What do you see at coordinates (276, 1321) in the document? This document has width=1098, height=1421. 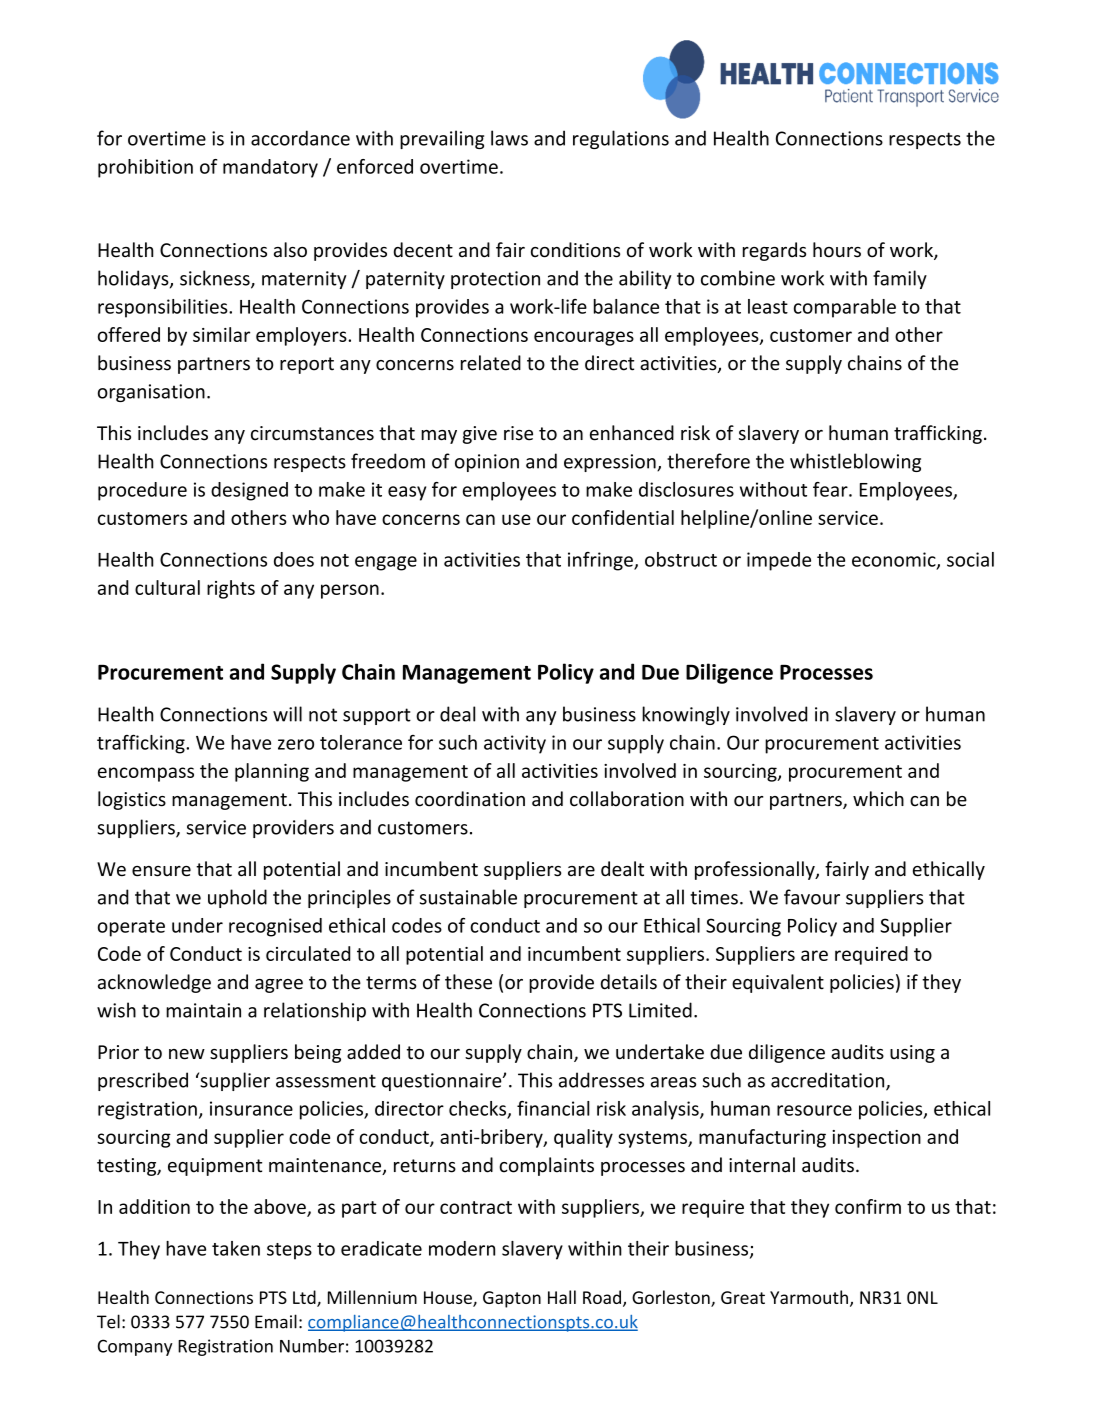 I see `Email` at bounding box center [276, 1321].
